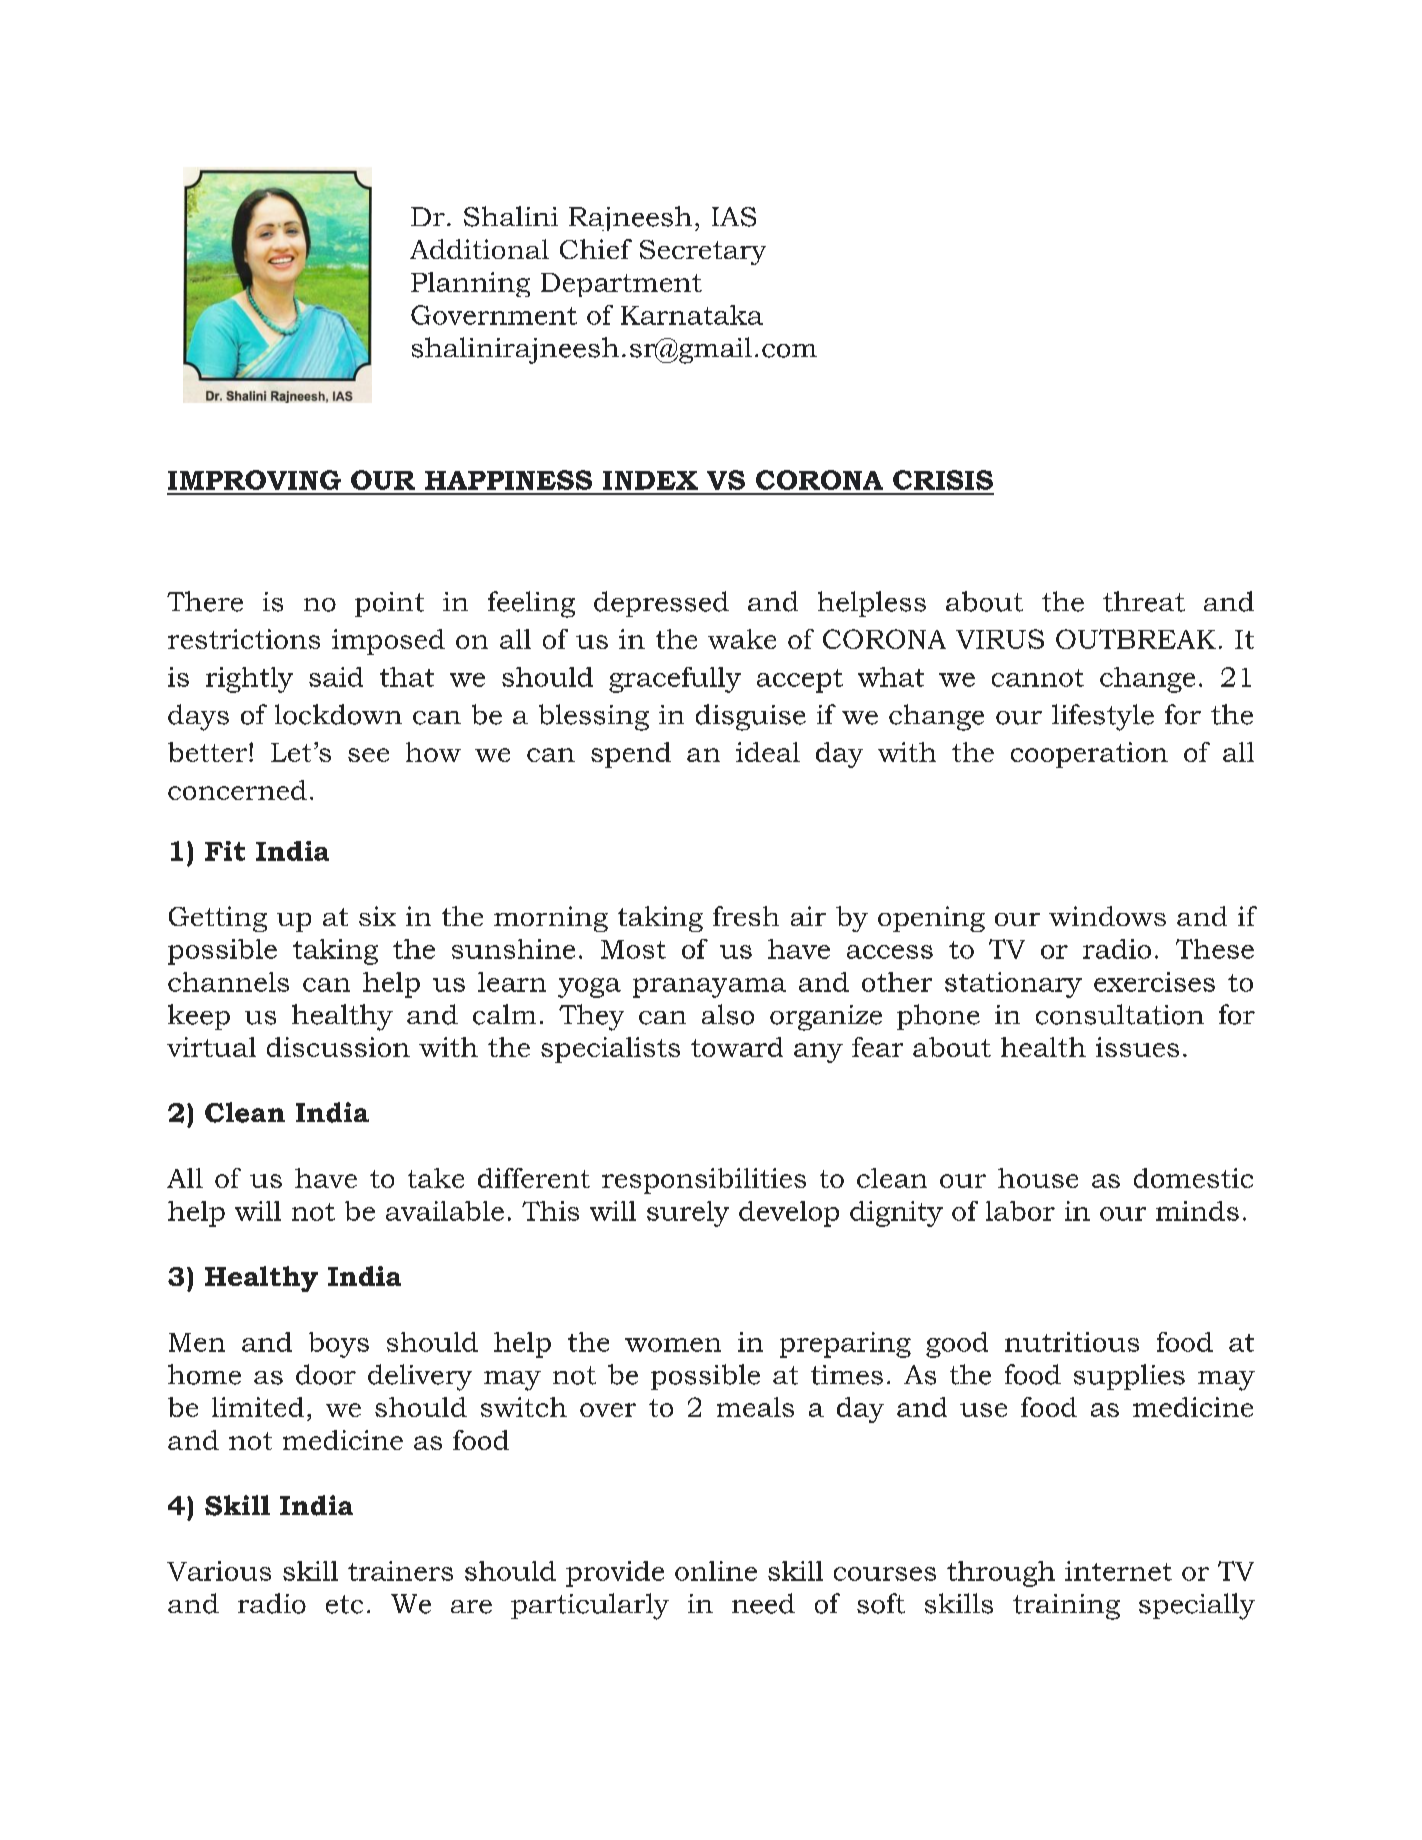  Describe the element at coordinates (336, 677) in the screenshot. I see `said` at that location.
